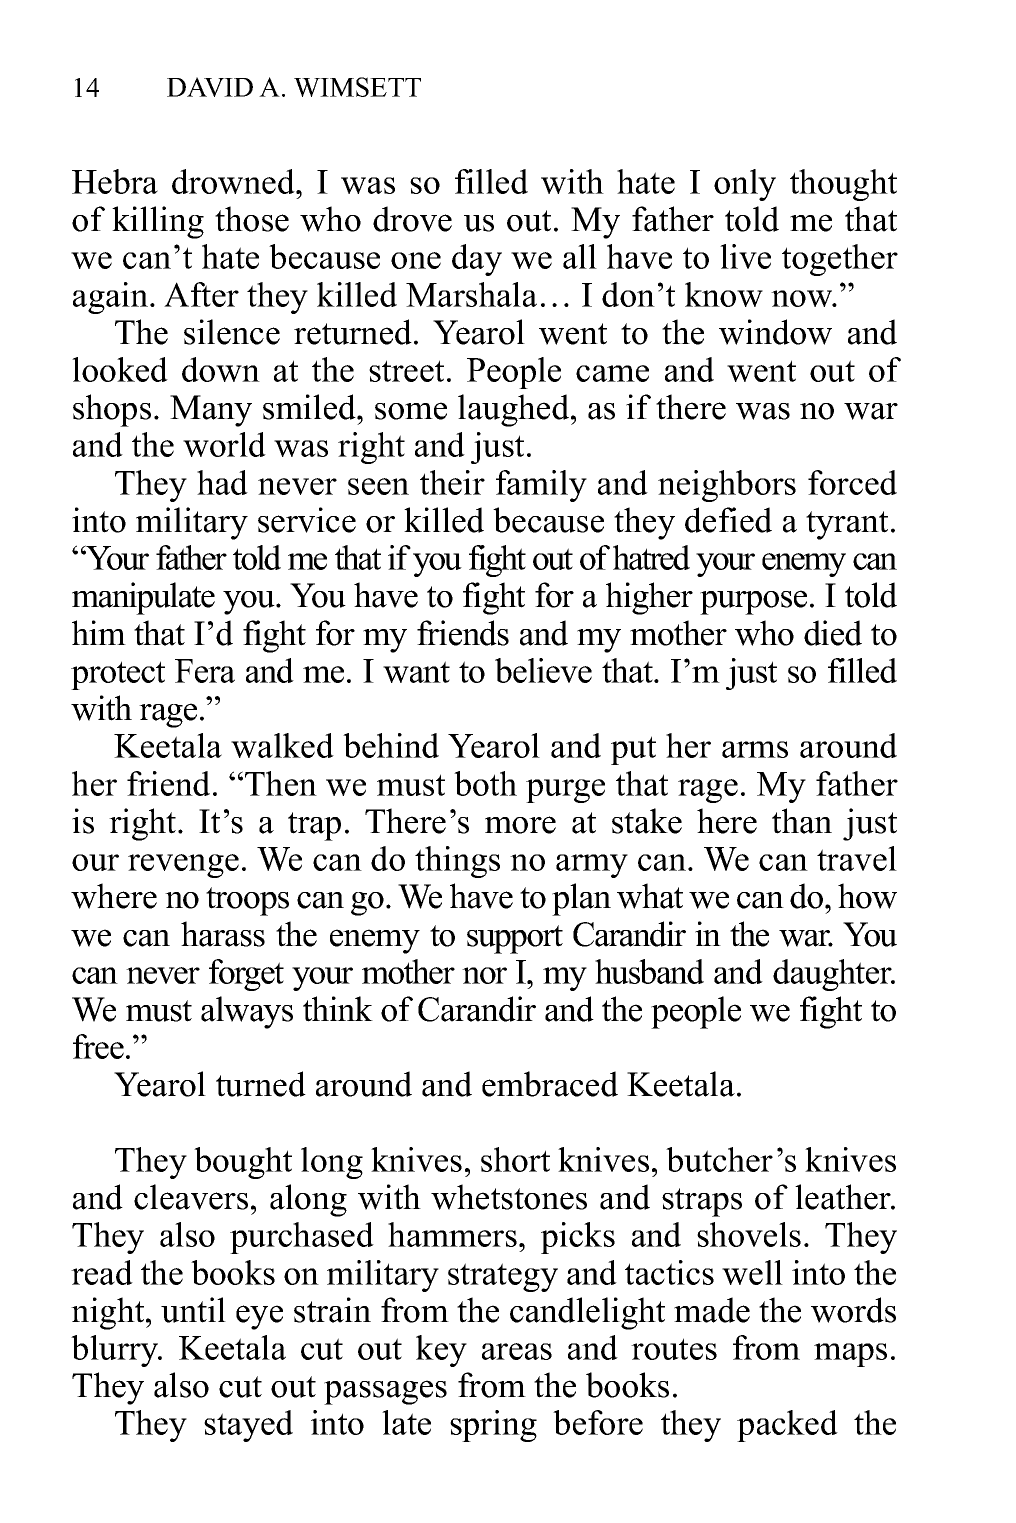  Describe the element at coordinates (412, 219) in the document. I see `drove` at that location.
